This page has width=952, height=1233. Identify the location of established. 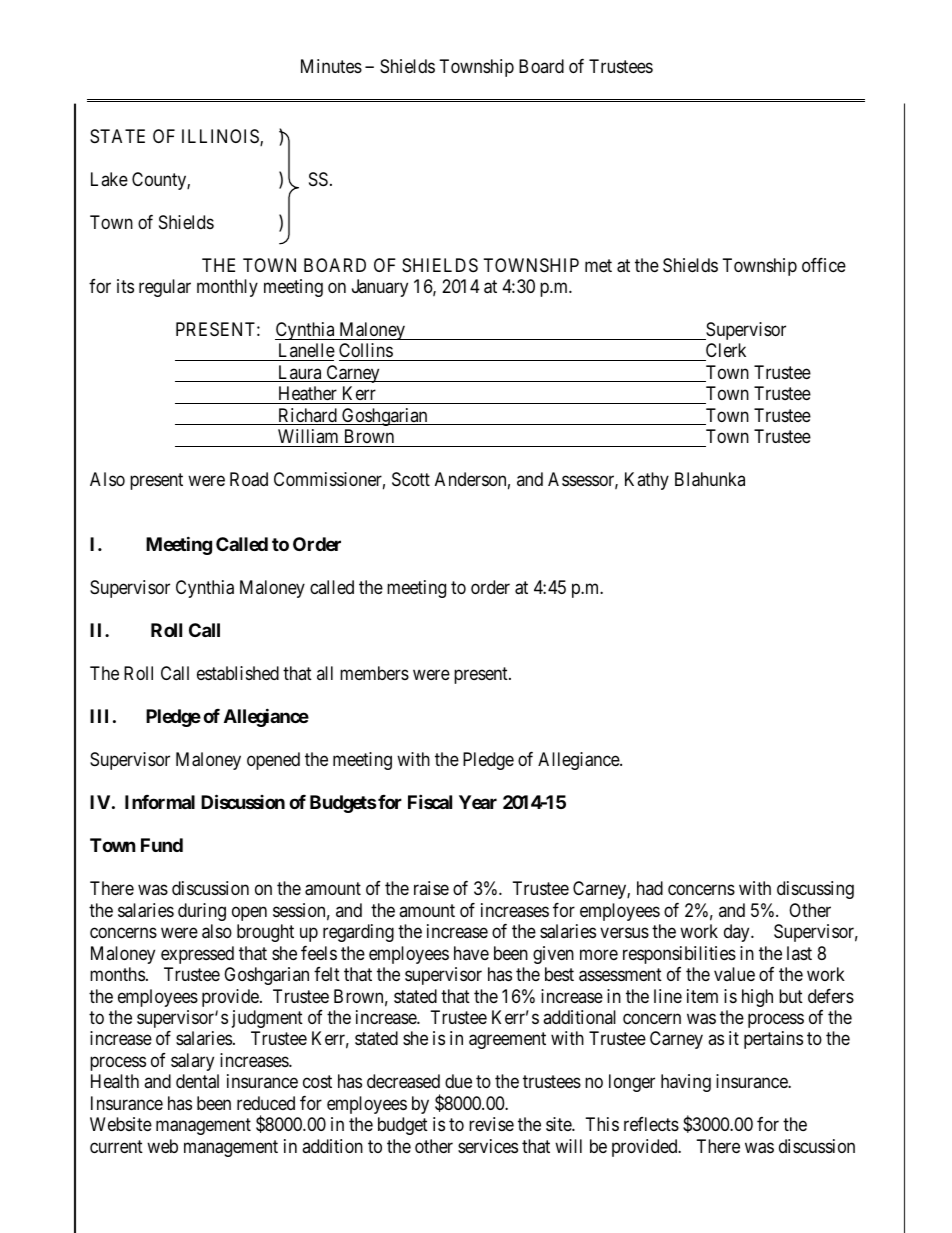
(238, 673).
